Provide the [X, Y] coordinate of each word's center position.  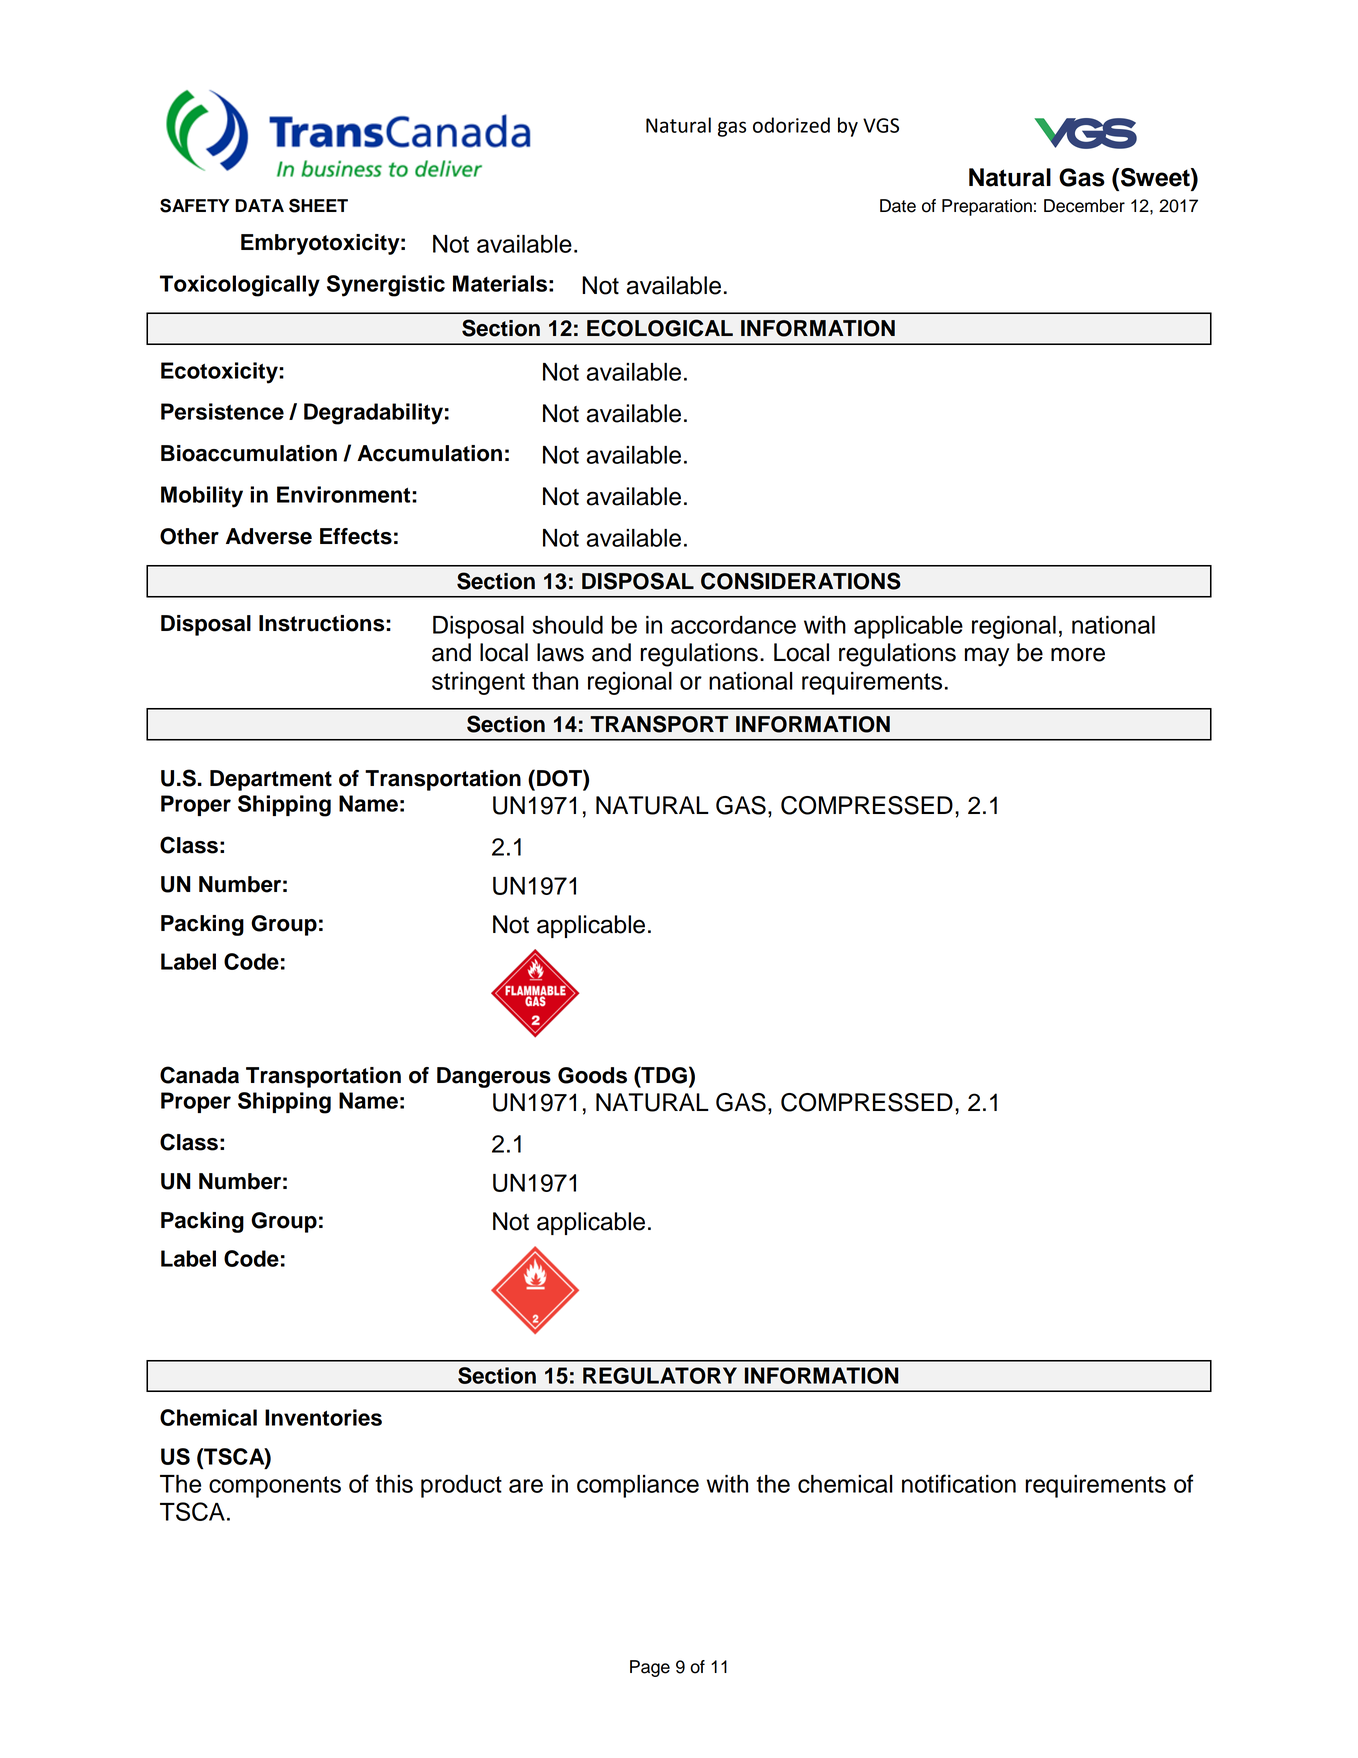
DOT [560, 778]
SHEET [318, 205]
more [1078, 654]
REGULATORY [660, 1375]
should [567, 625]
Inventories [323, 1417]
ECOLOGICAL [660, 328]
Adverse [269, 536]
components [275, 1487]
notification [959, 1483]
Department [271, 780]
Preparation [987, 207]
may [987, 657]
